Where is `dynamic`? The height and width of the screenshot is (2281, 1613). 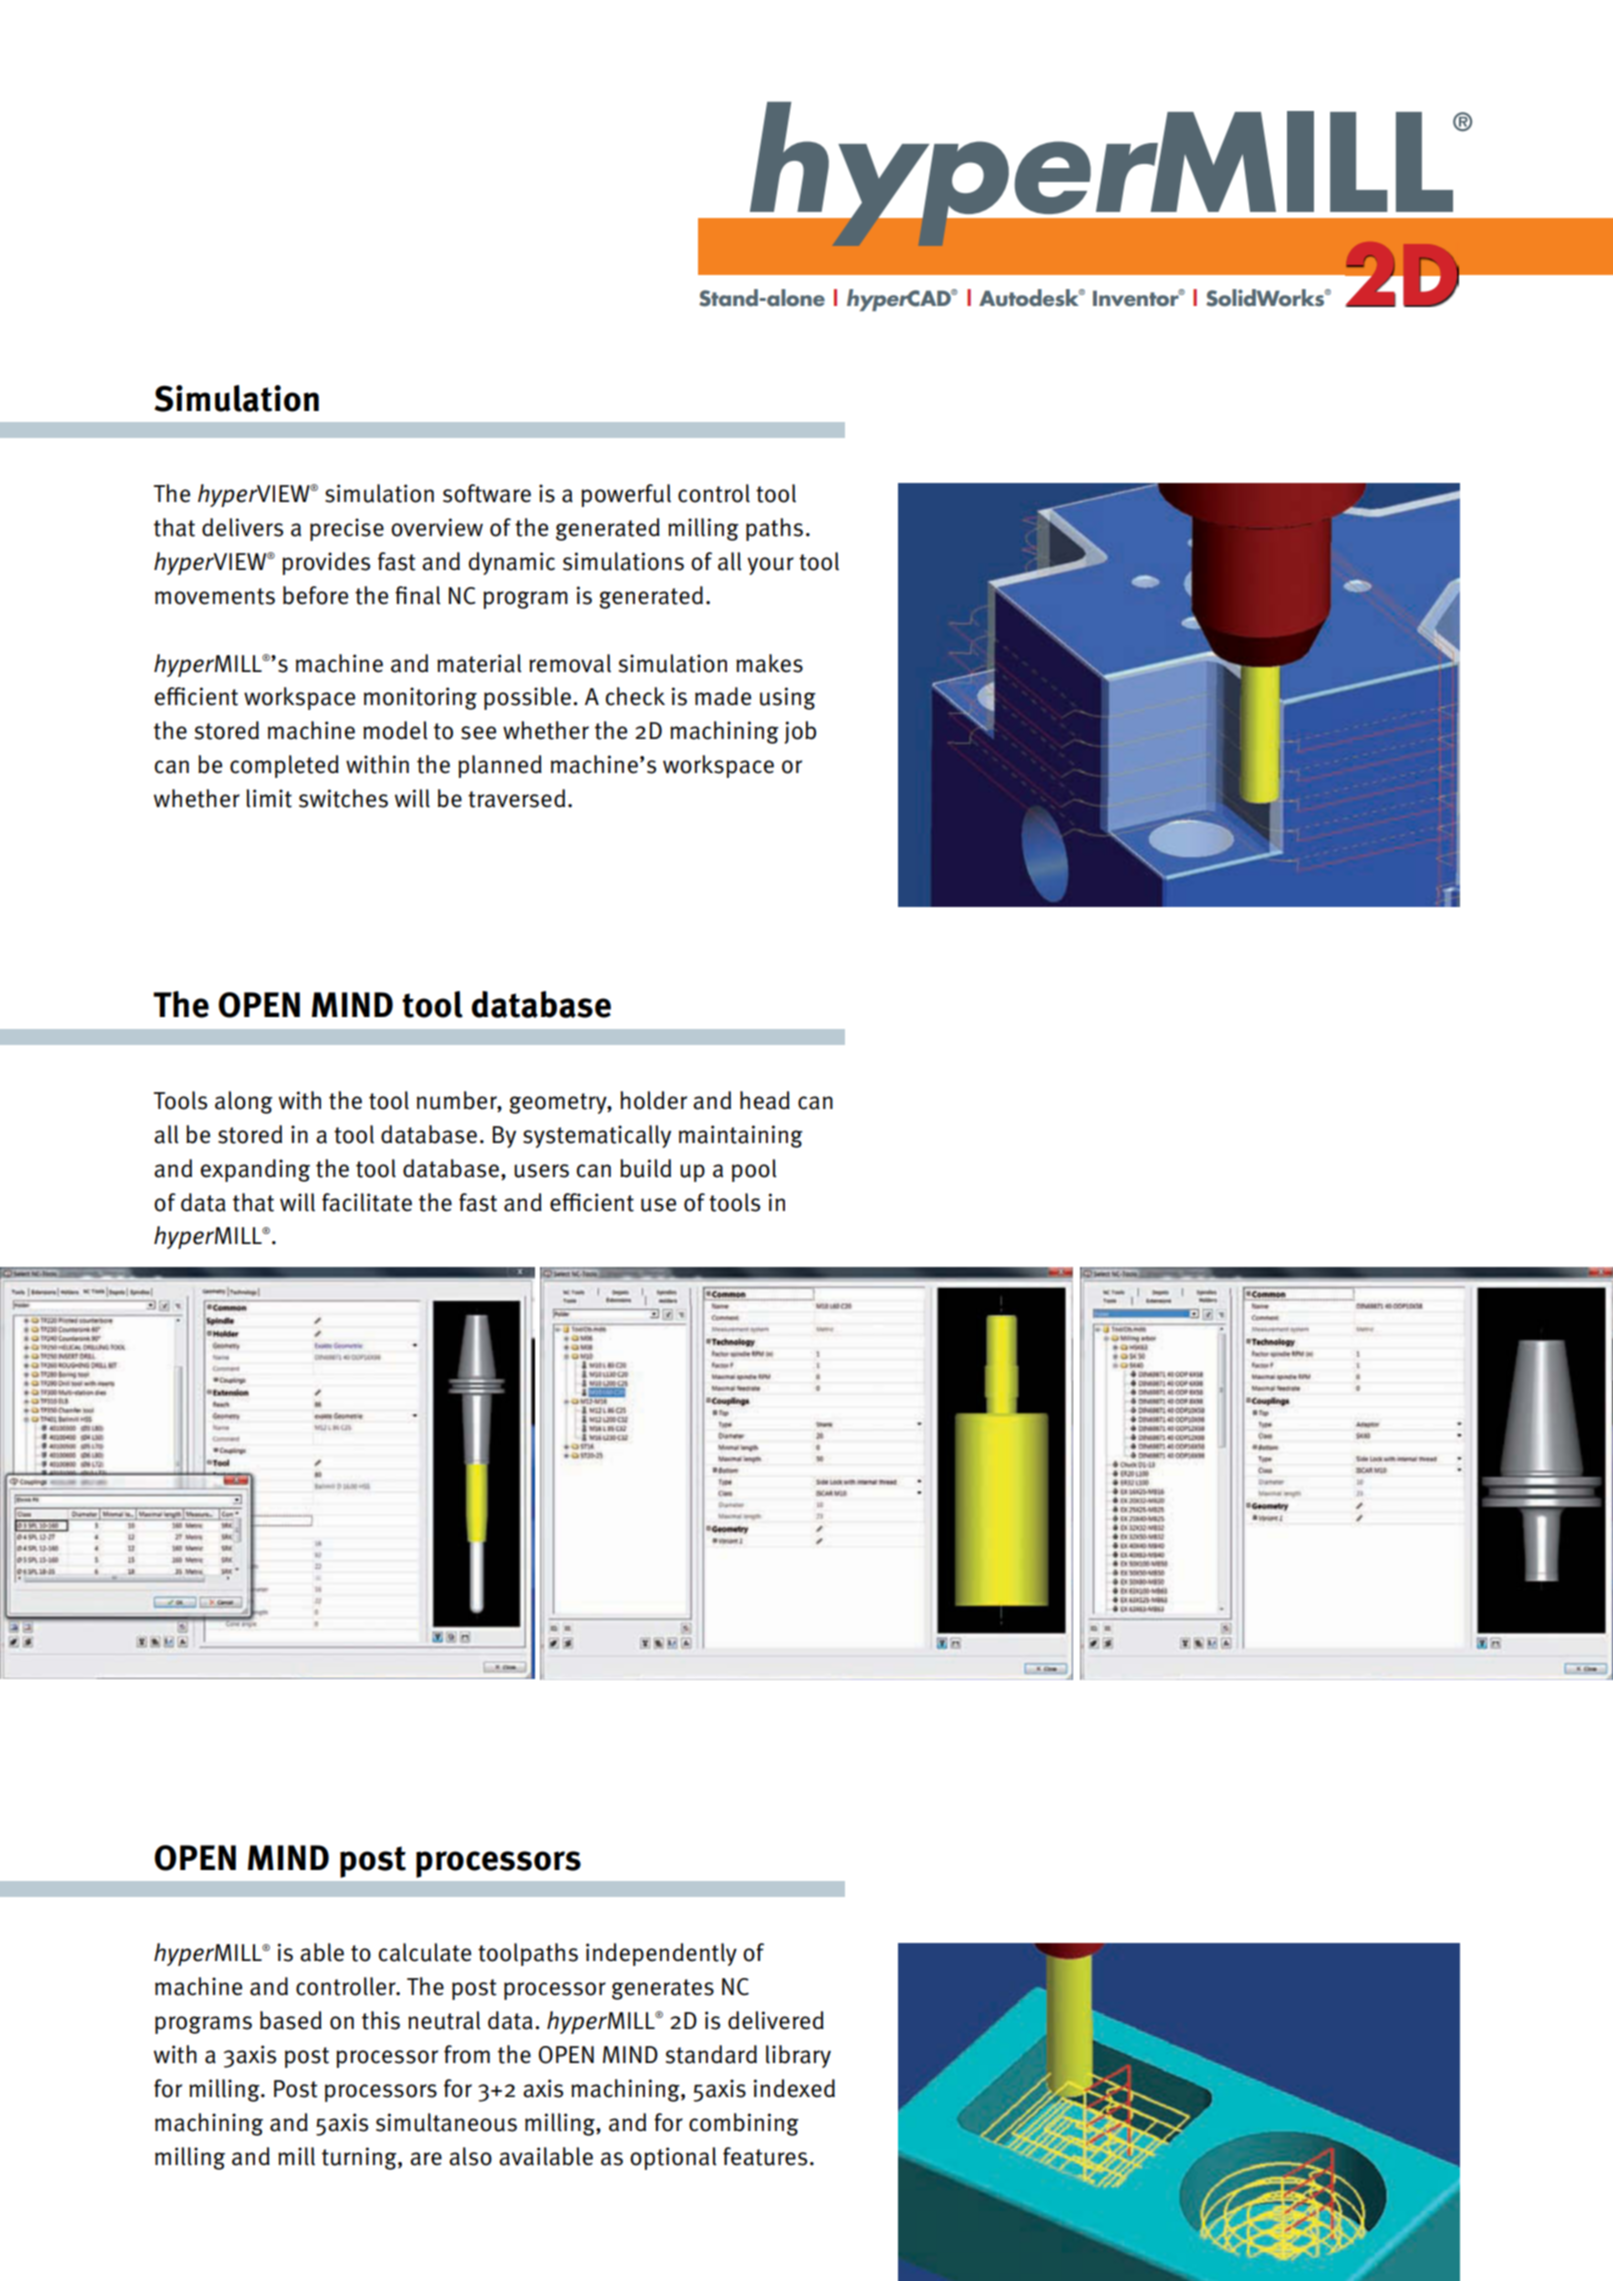 dynamic is located at coordinates (512, 563).
